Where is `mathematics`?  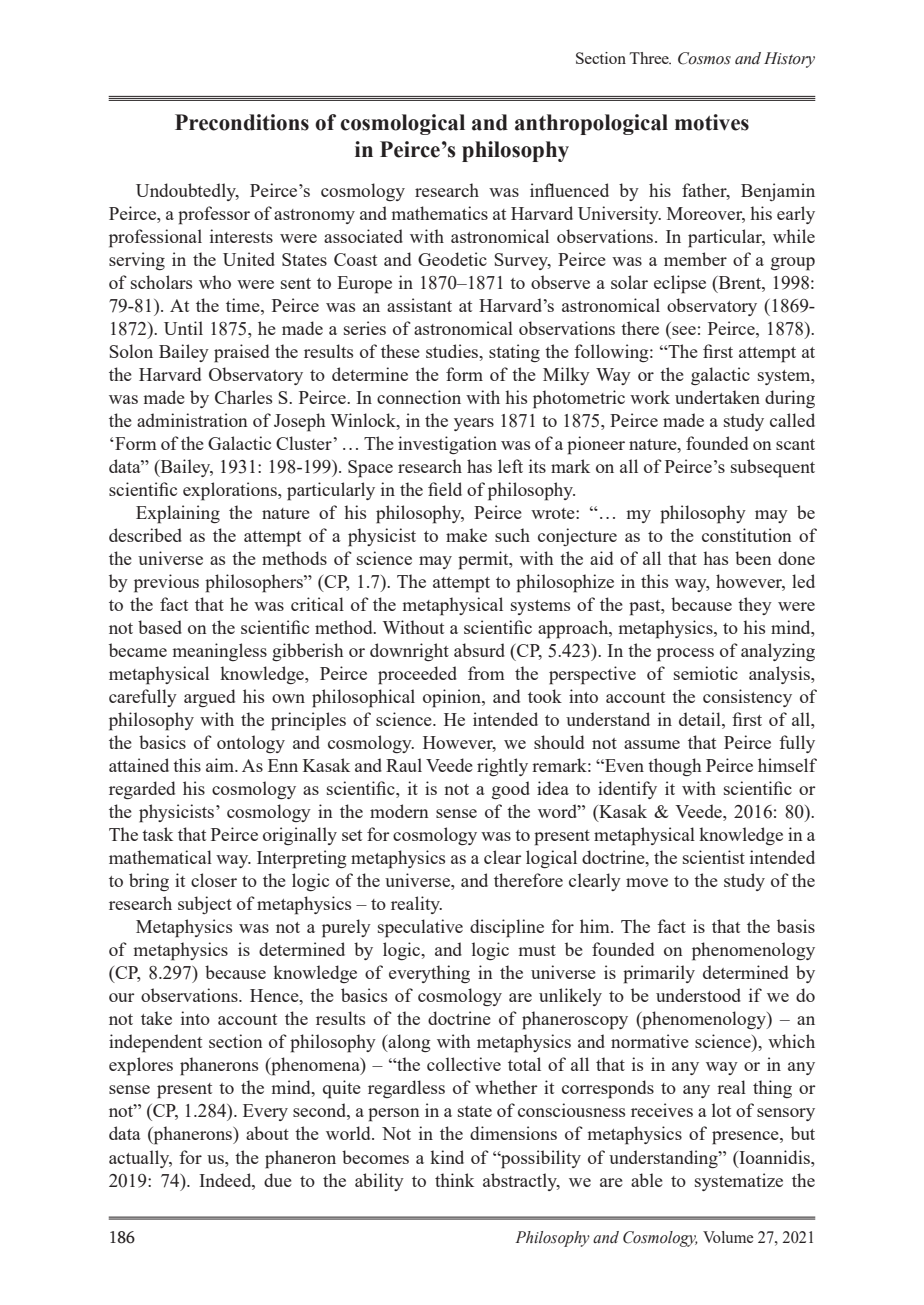 mathematics is located at coordinates (439, 213).
